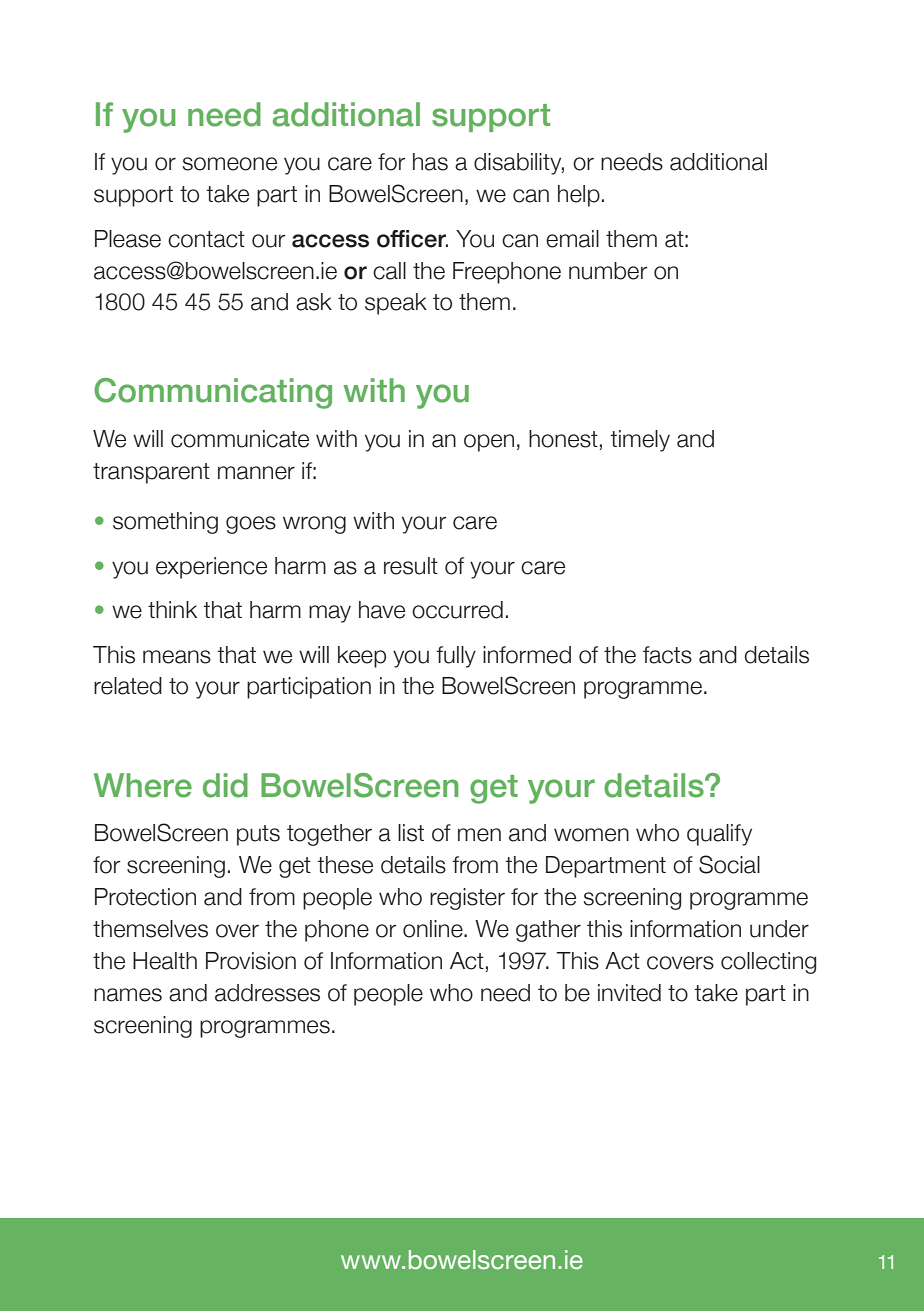  Describe the element at coordinates (177, 657) in the page. I see `means` at that location.
